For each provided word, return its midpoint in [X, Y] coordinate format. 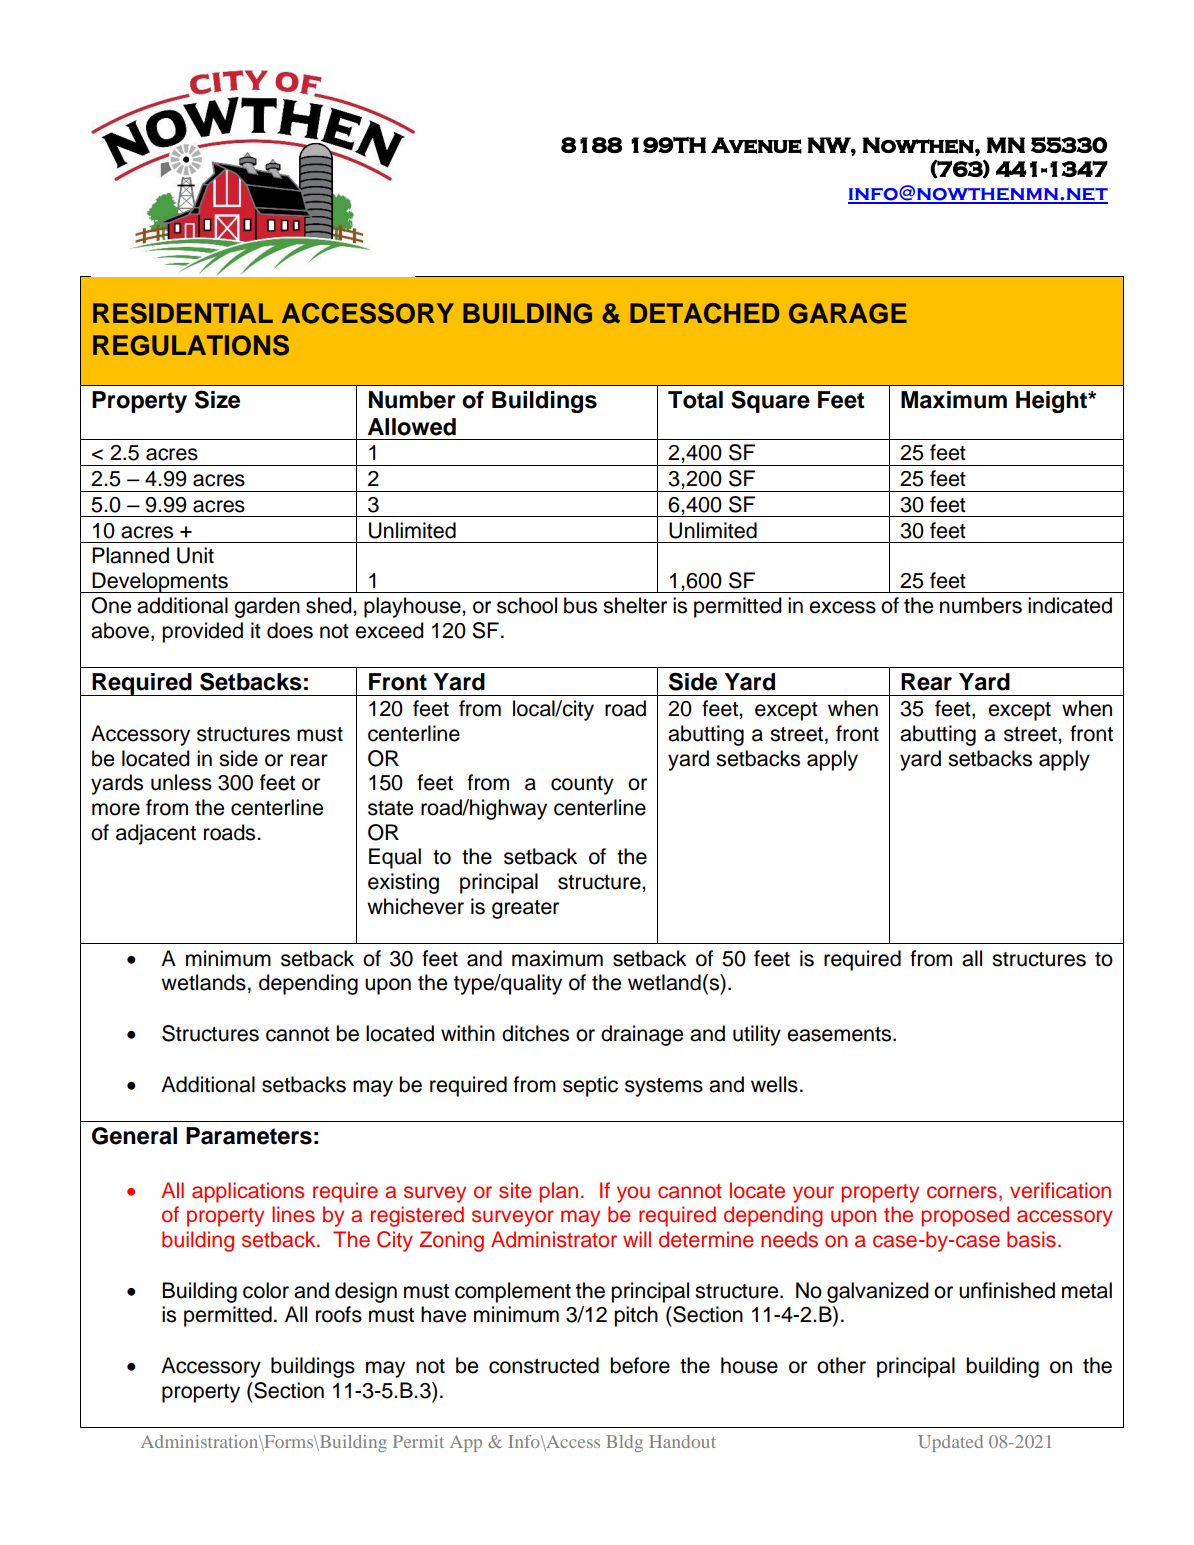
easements [840, 1034]
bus [580, 605]
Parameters [249, 1136]
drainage [642, 1035]
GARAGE [848, 313]
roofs [339, 1314]
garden [267, 607]
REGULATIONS [191, 345]
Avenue [756, 145]
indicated [1070, 605]
